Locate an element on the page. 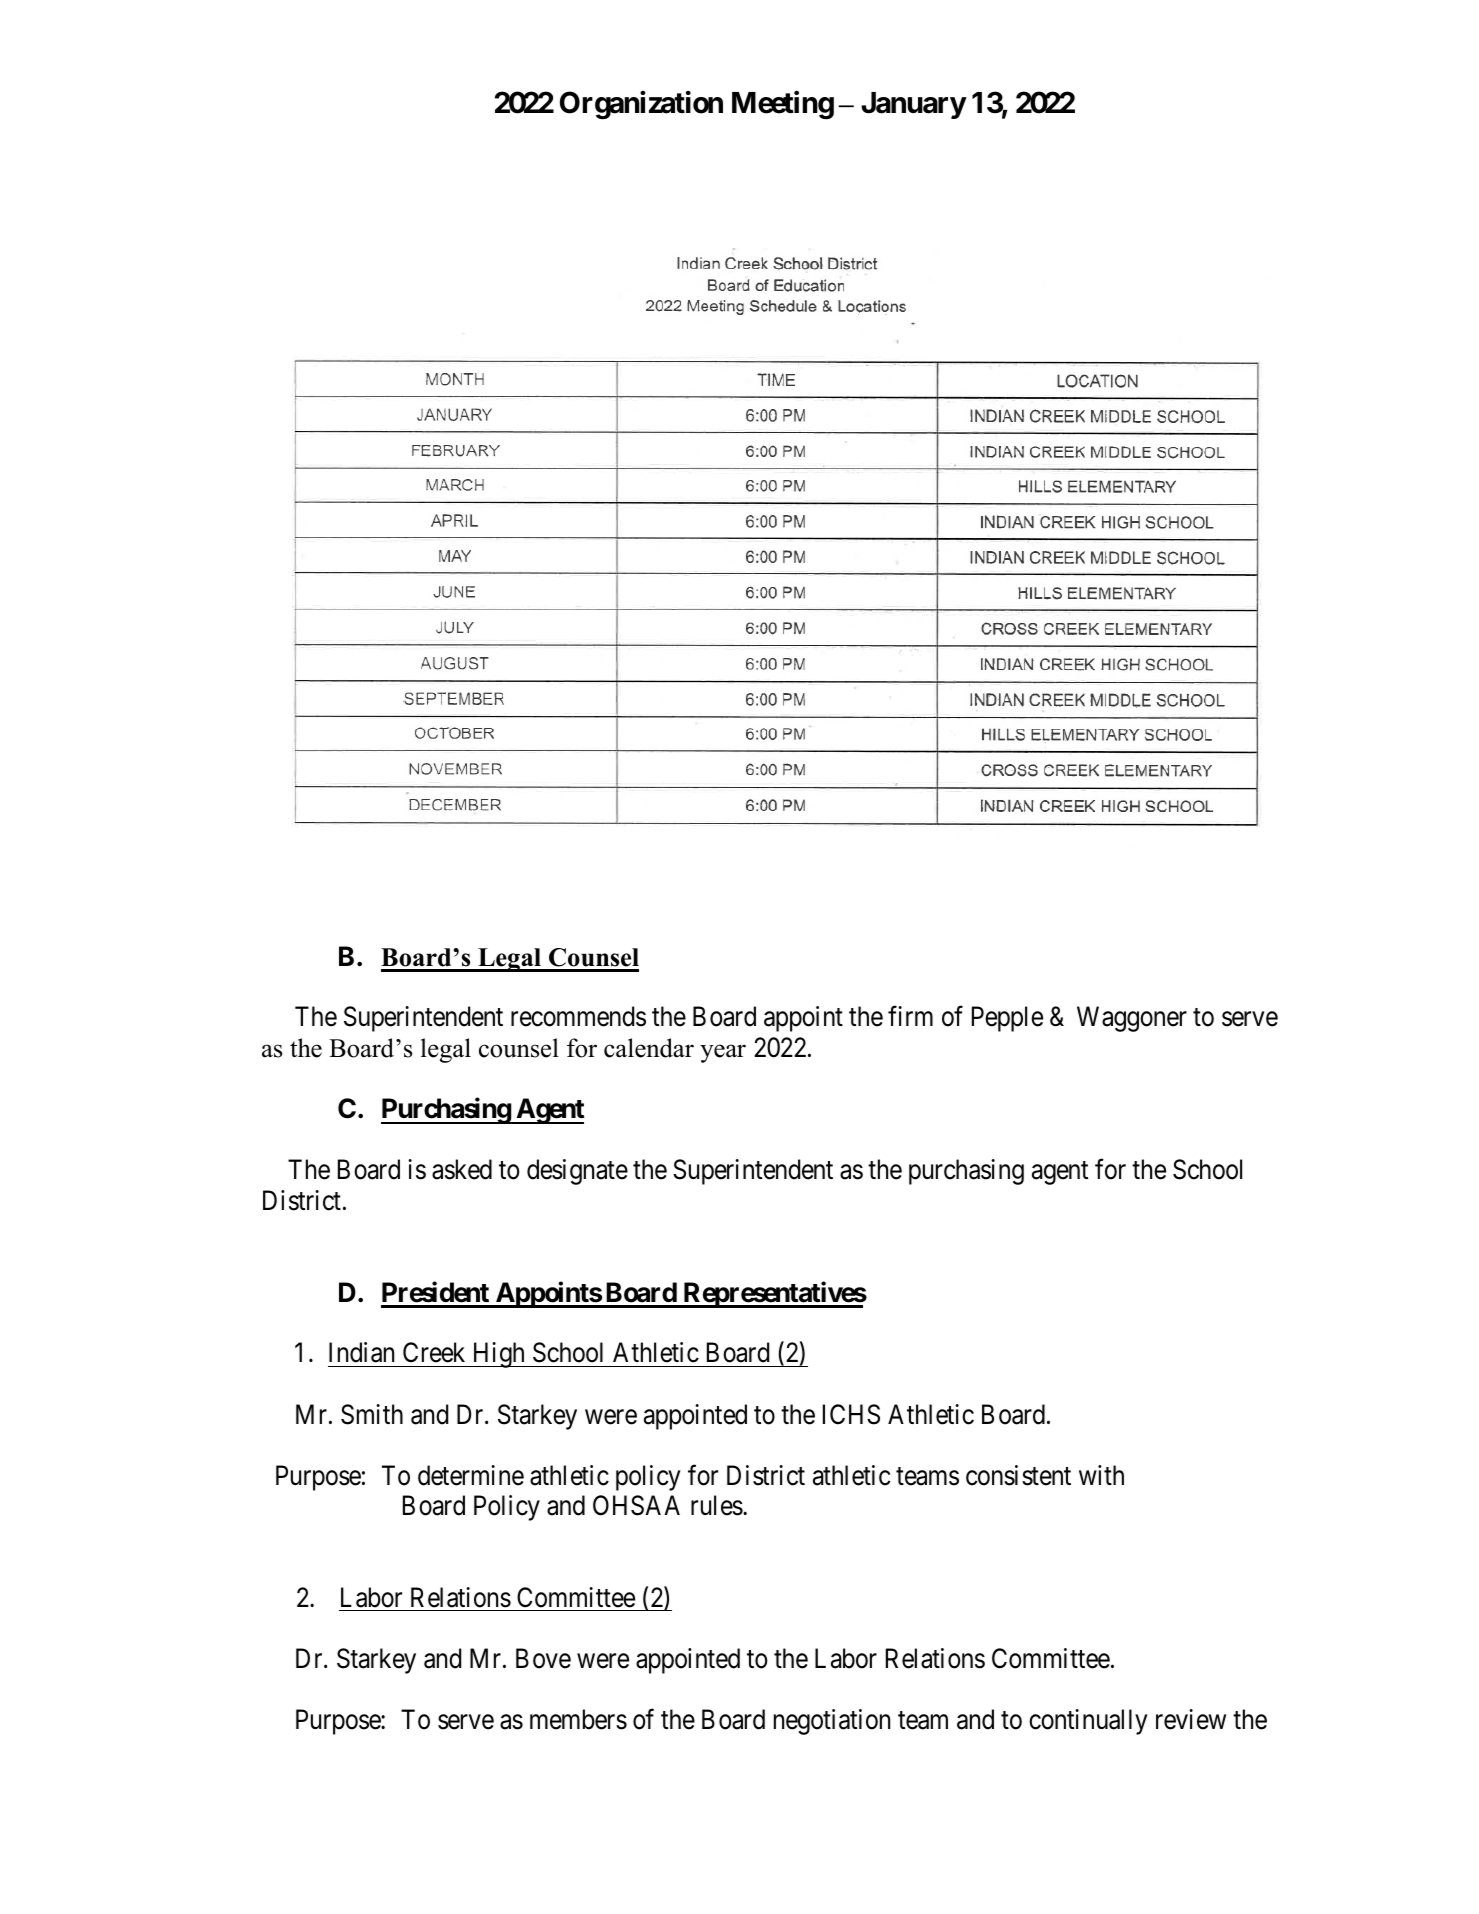 This page has width=1479, height=1914. Bove is located at coordinates (543, 1658).
